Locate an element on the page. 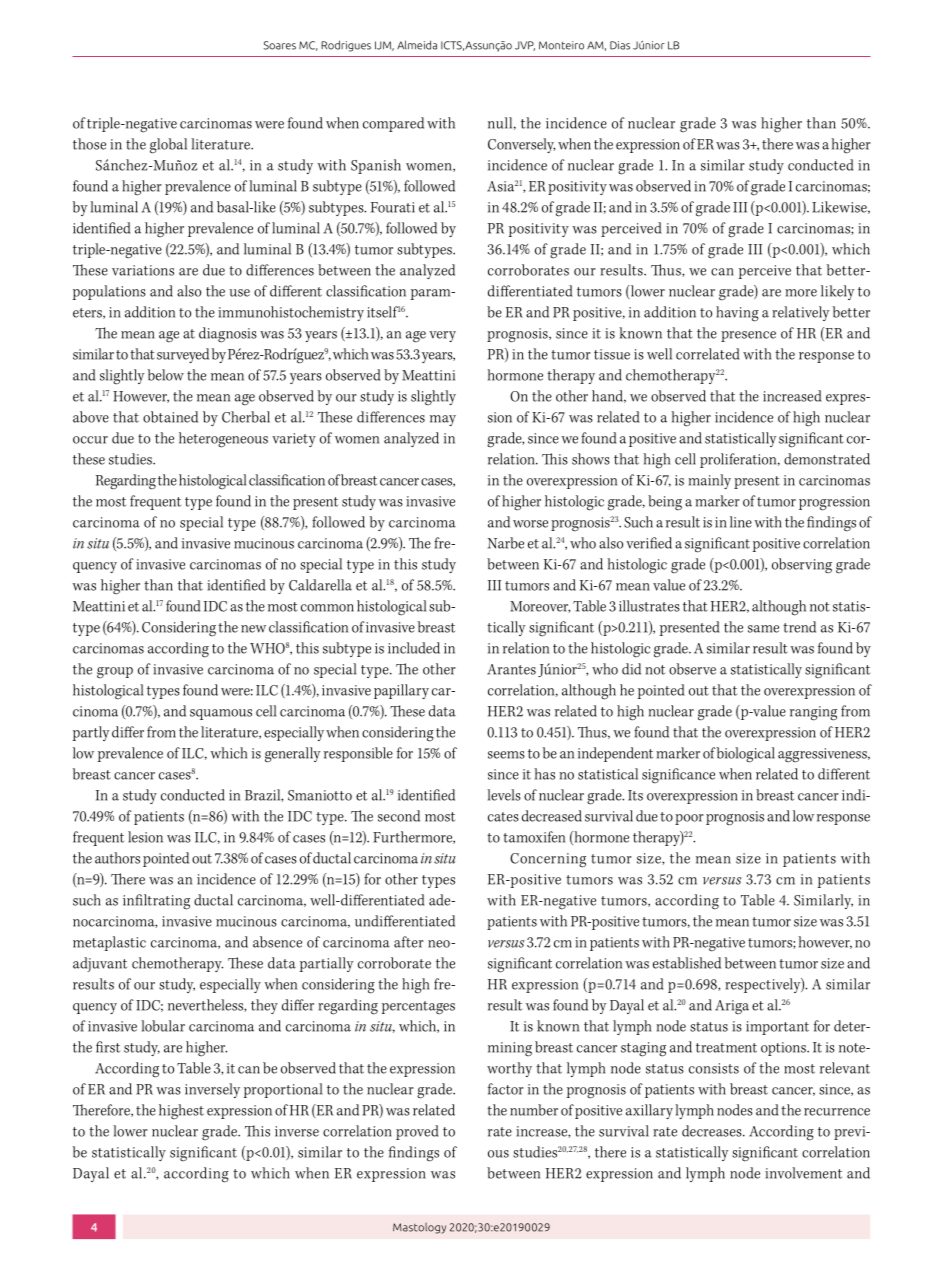  may is located at coordinates (443, 420).
